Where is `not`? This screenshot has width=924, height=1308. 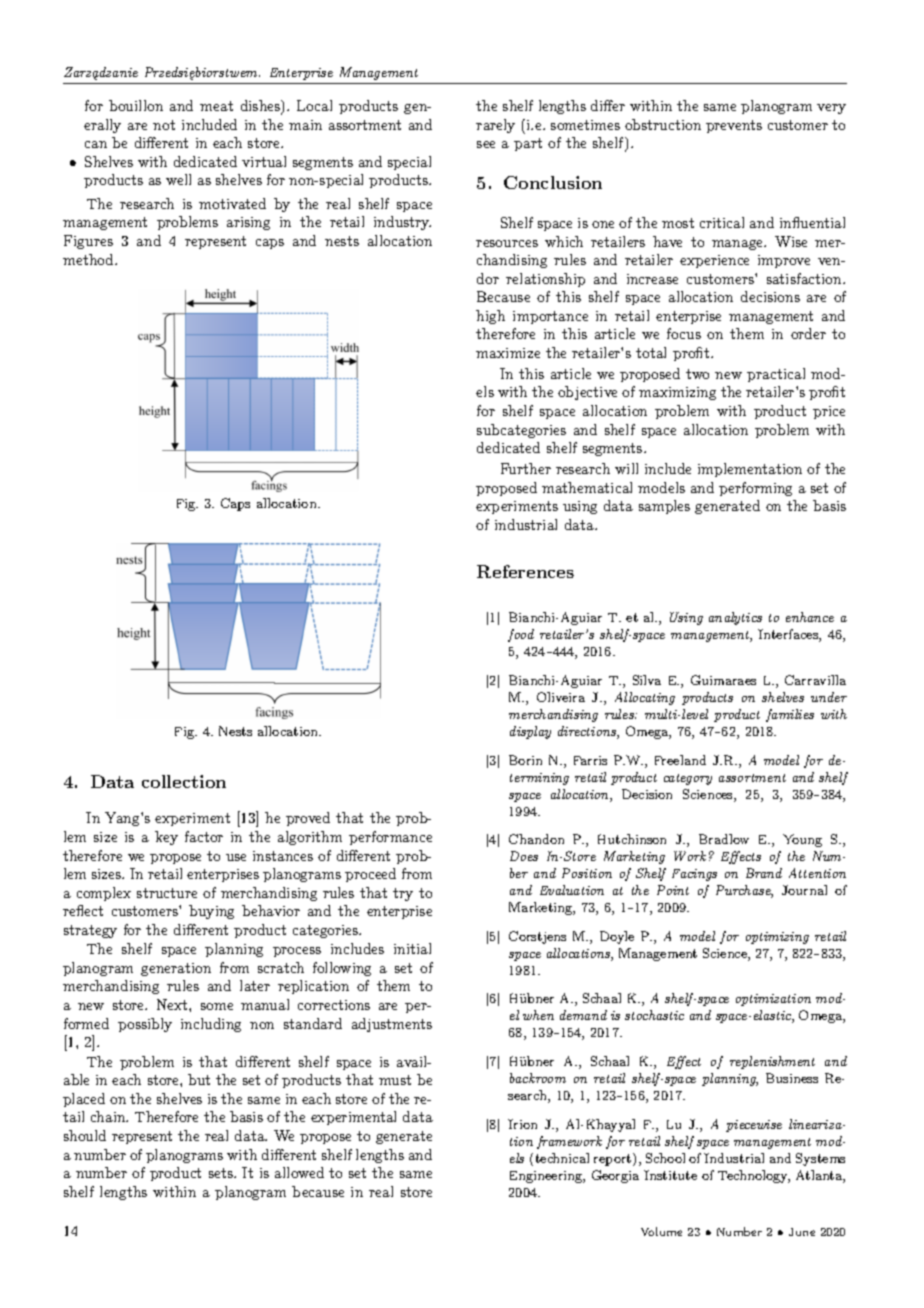 not is located at coordinates (164, 125).
